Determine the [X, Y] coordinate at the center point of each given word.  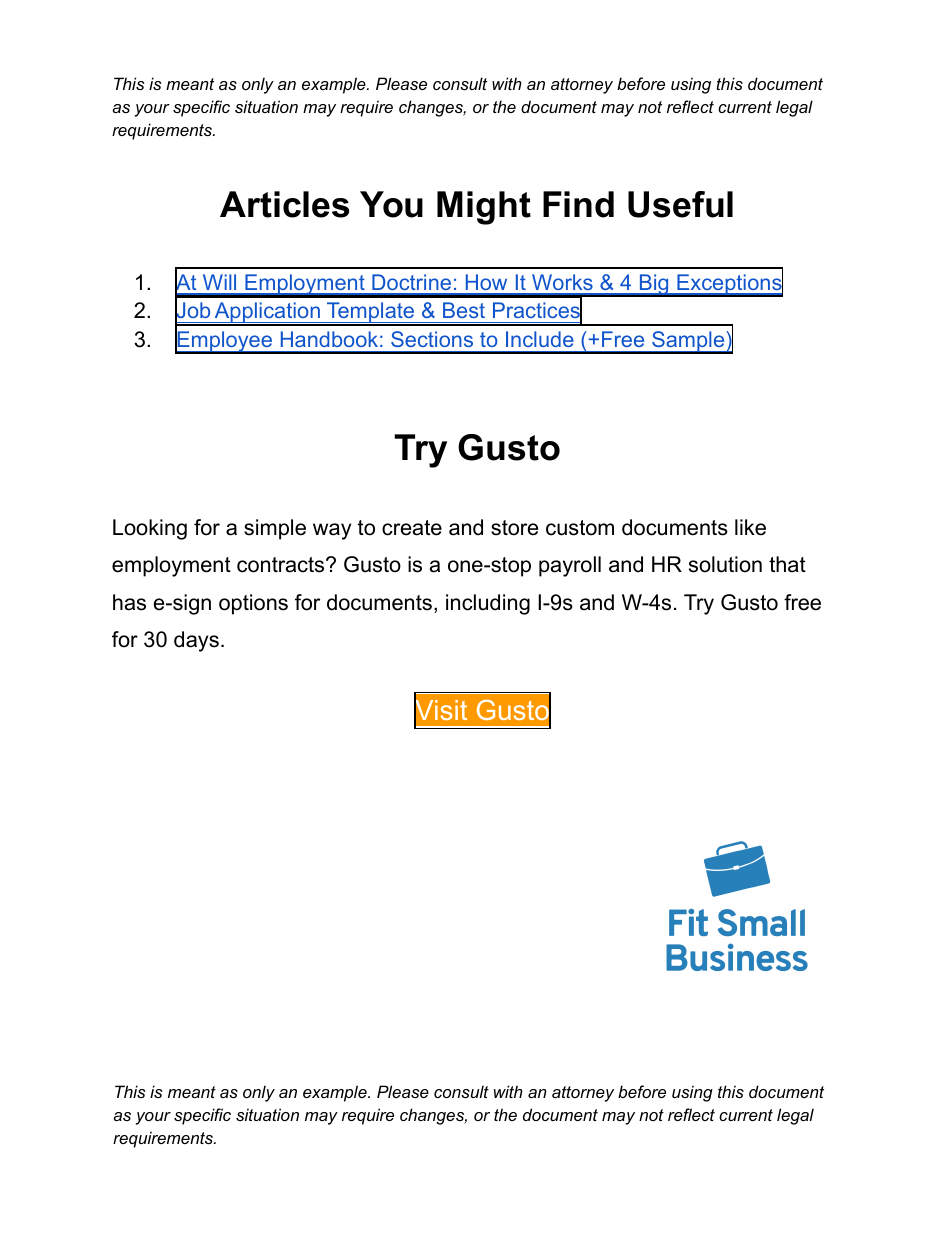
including [488, 604]
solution [725, 564]
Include [540, 339]
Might [484, 208]
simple [275, 529]
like [750, 527]
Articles [284, 204]
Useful [680, 204]
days [196, 641]
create [412, 528]
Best [464, 310]
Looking [150, 529]
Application [267, 314]
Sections [432, 339]
